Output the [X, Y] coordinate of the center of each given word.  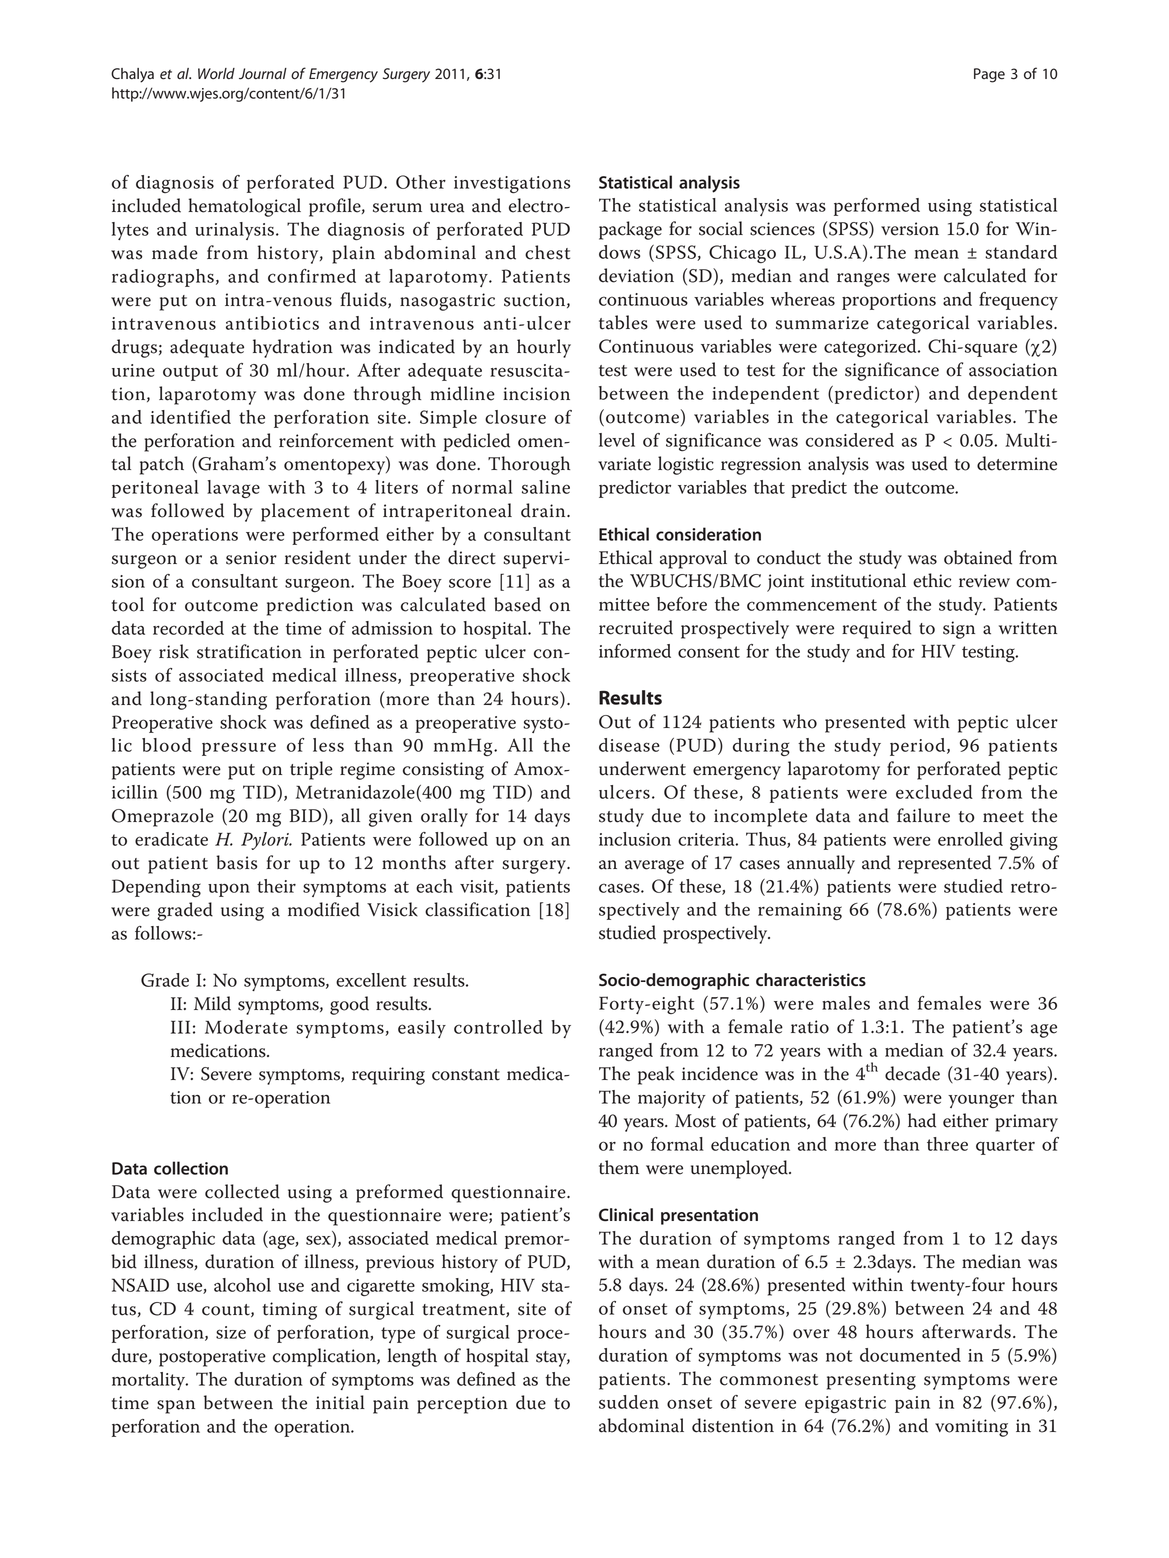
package [630, 230]
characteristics [811, 980]
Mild [212, 1003]
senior [251, 558]
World [216, 74]
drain [544, 510]
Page [989, 75]
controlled [498, 1027]
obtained [978, 557]
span [176, 1407]
